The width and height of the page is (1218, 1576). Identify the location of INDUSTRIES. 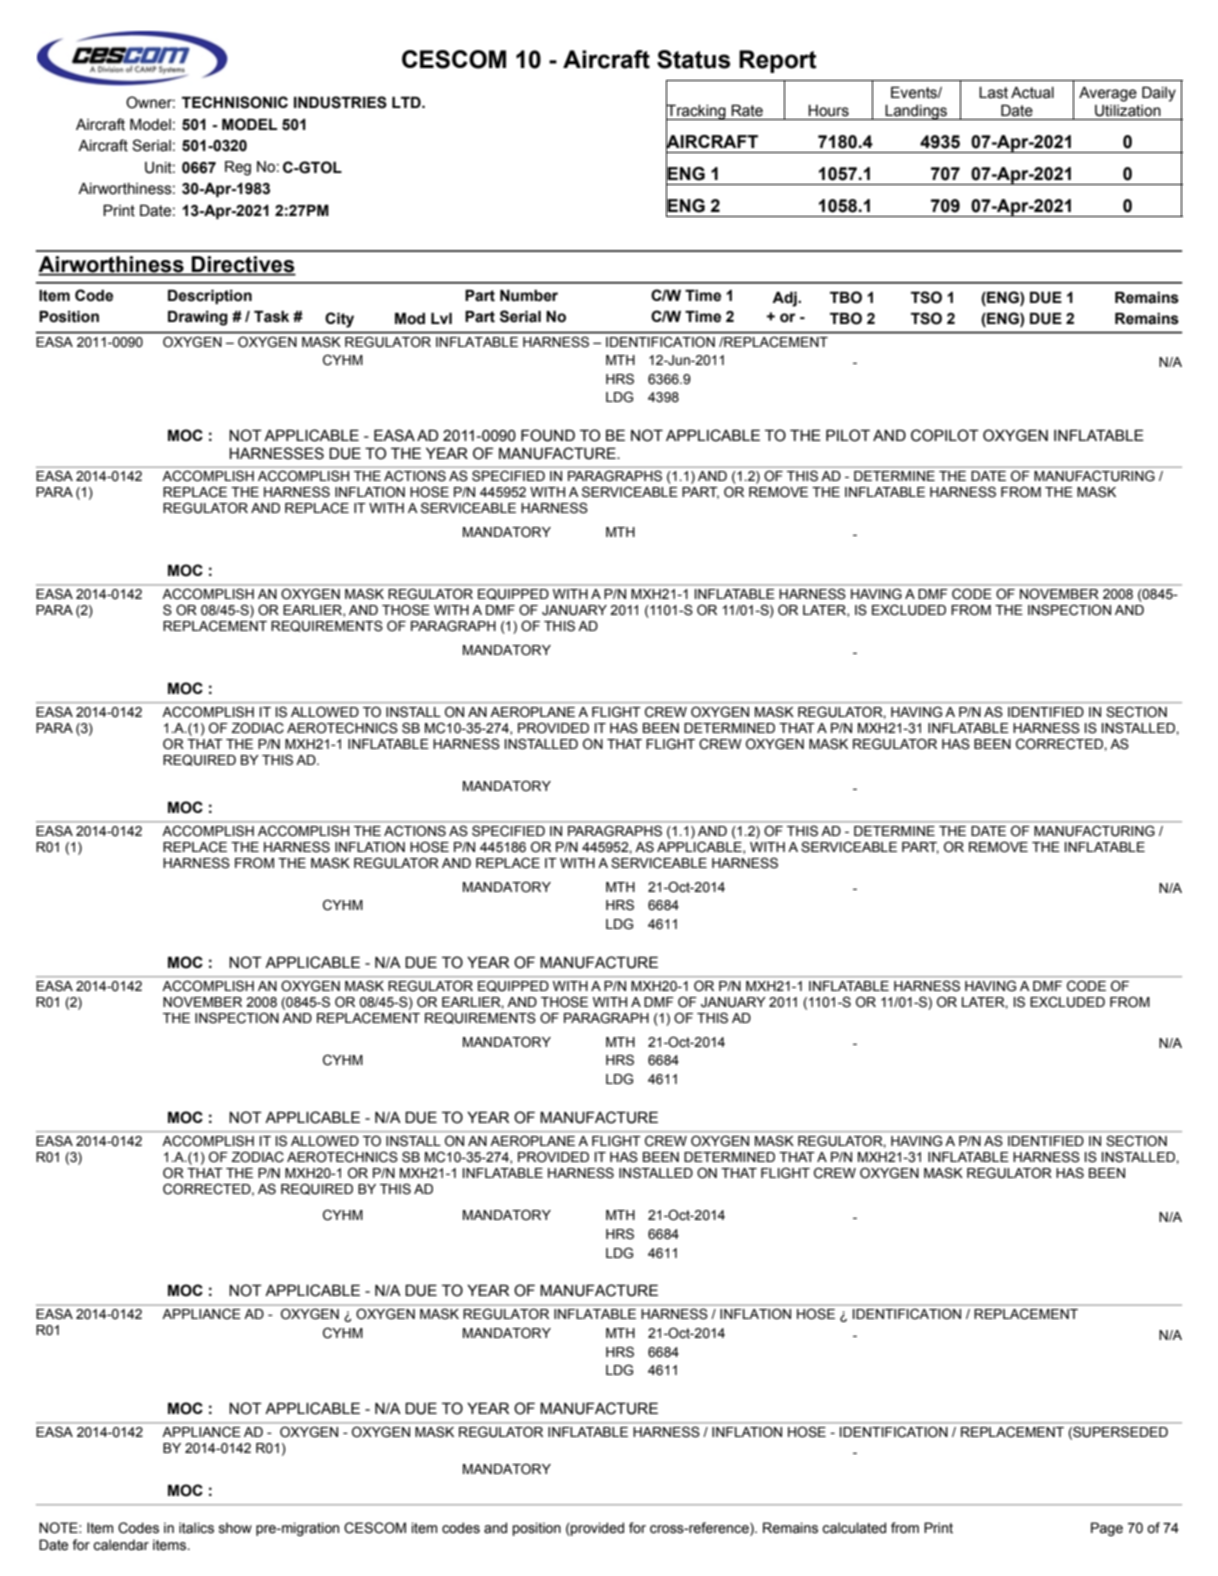
(340, 102).
